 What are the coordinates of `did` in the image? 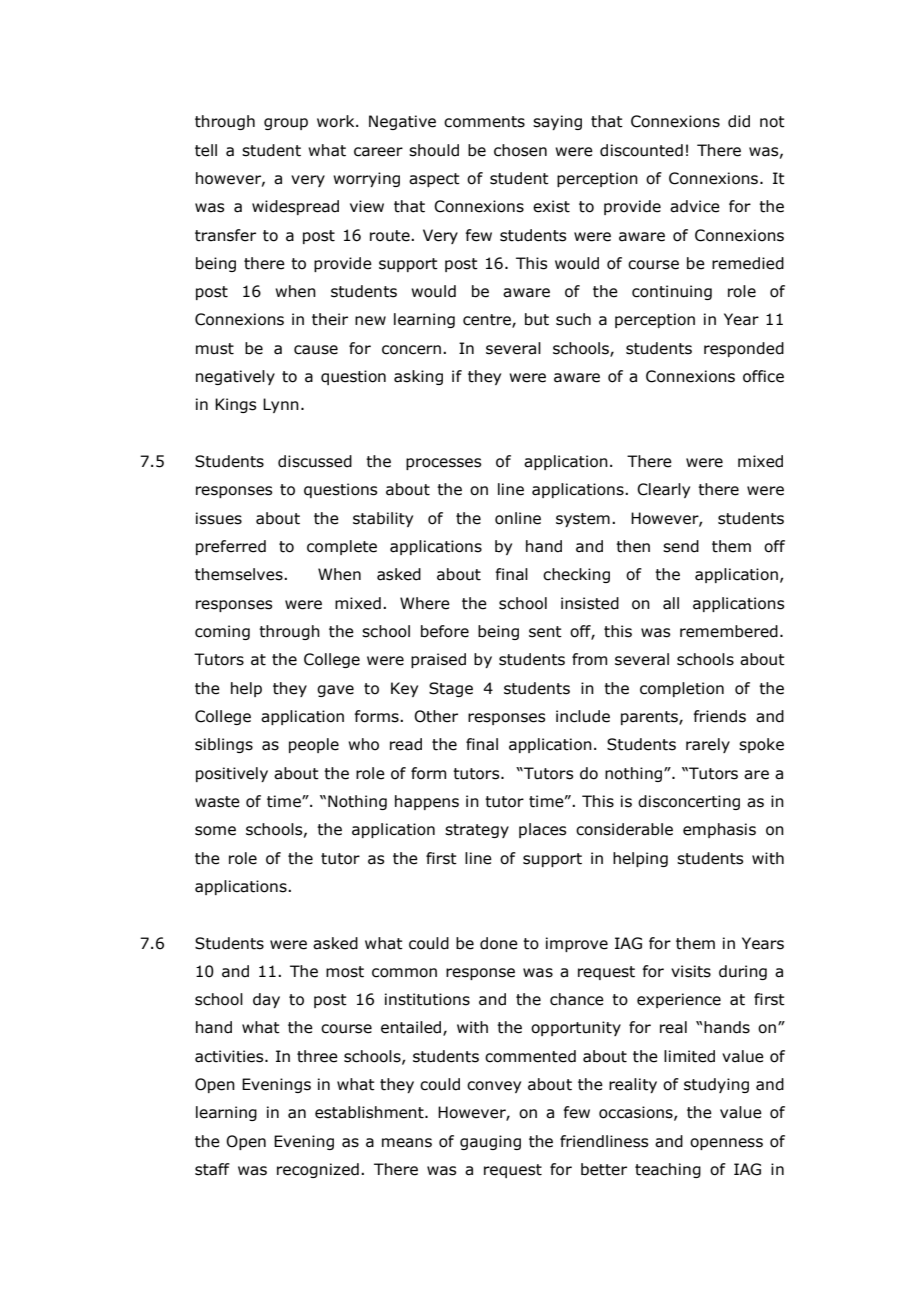 It's located at (739, 121).
